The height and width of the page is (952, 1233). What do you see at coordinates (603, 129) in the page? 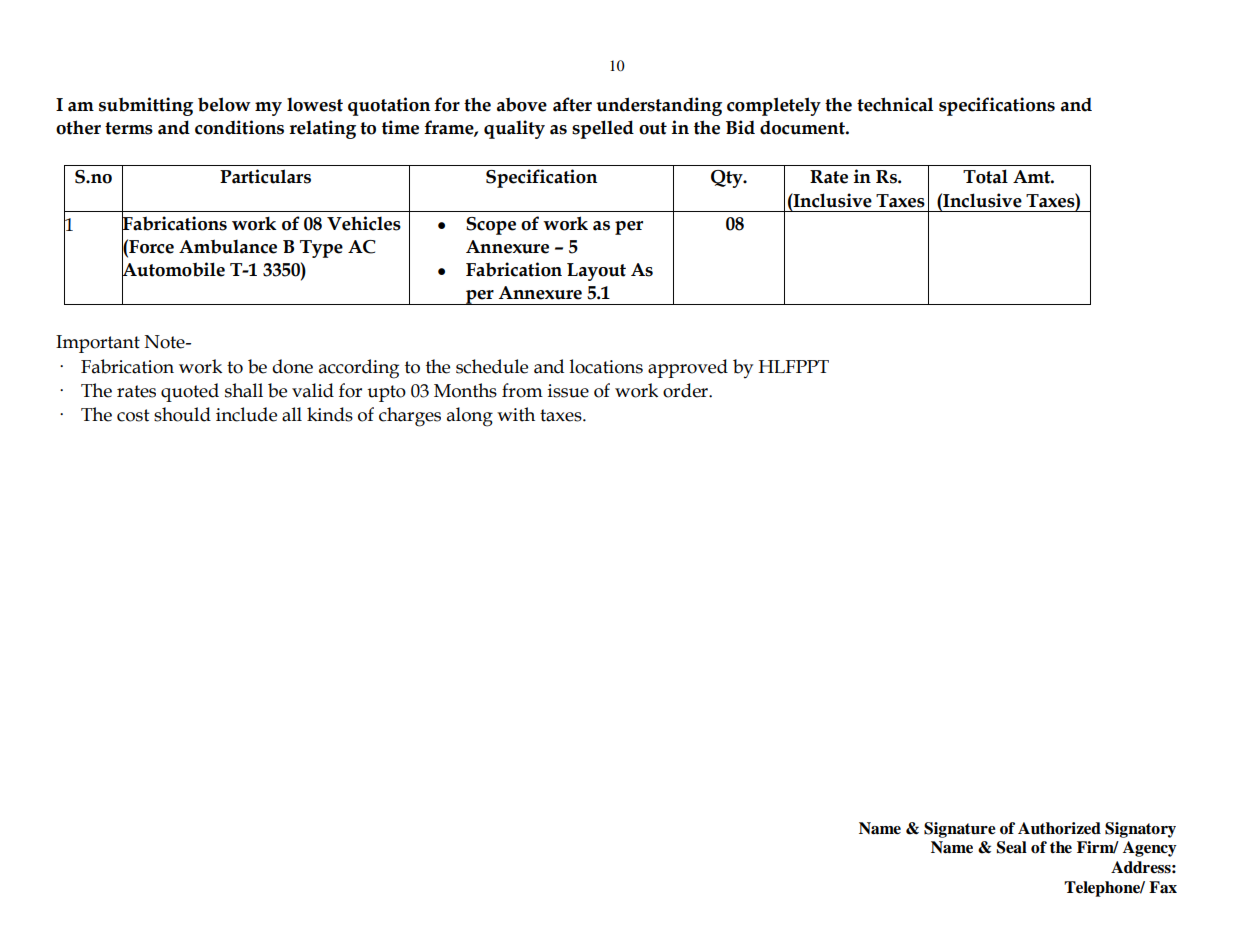
I see `spelled` at bounding box center [603, 129].
